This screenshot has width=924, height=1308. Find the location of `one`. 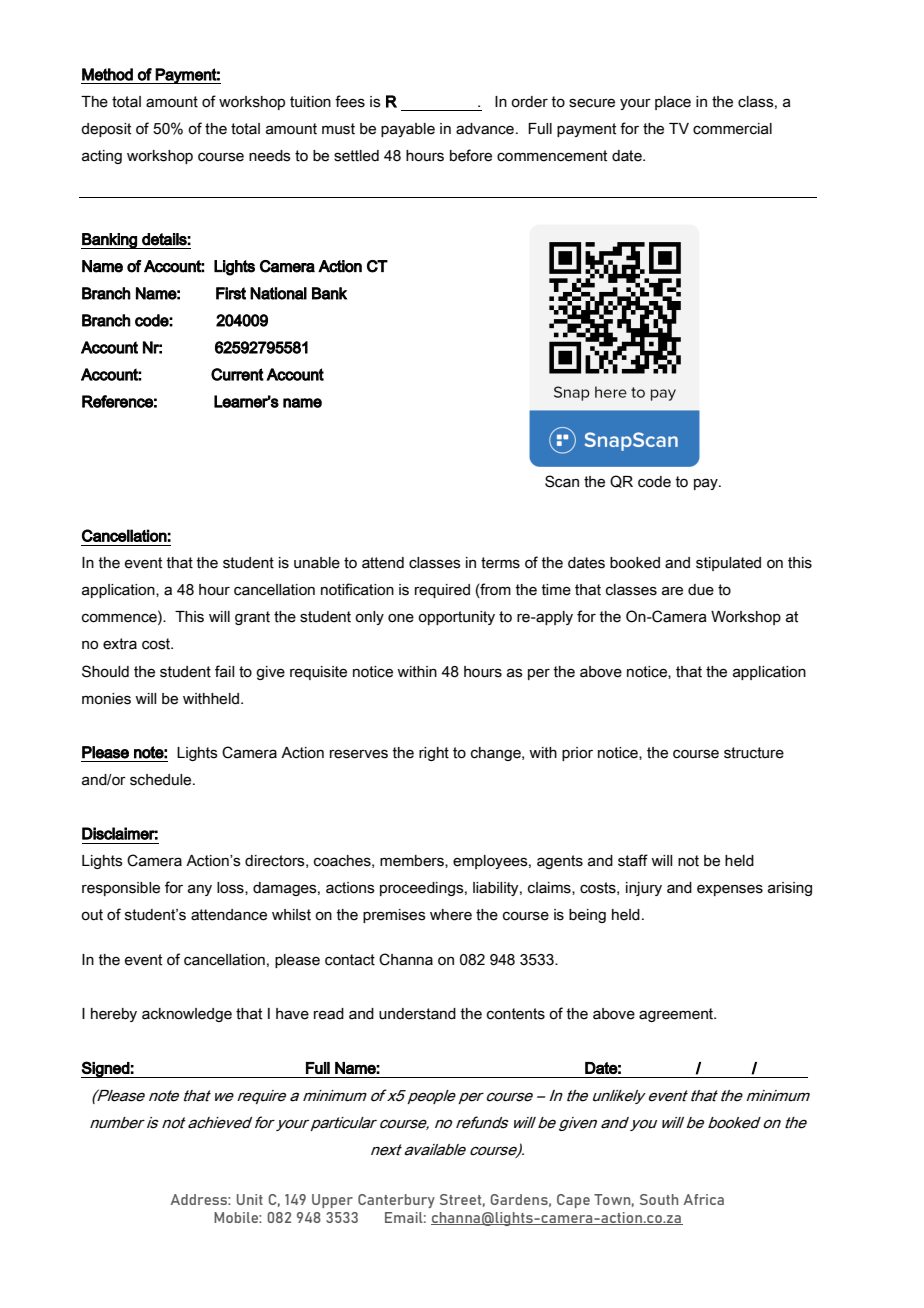

one is located at coordinates (401, 618).
